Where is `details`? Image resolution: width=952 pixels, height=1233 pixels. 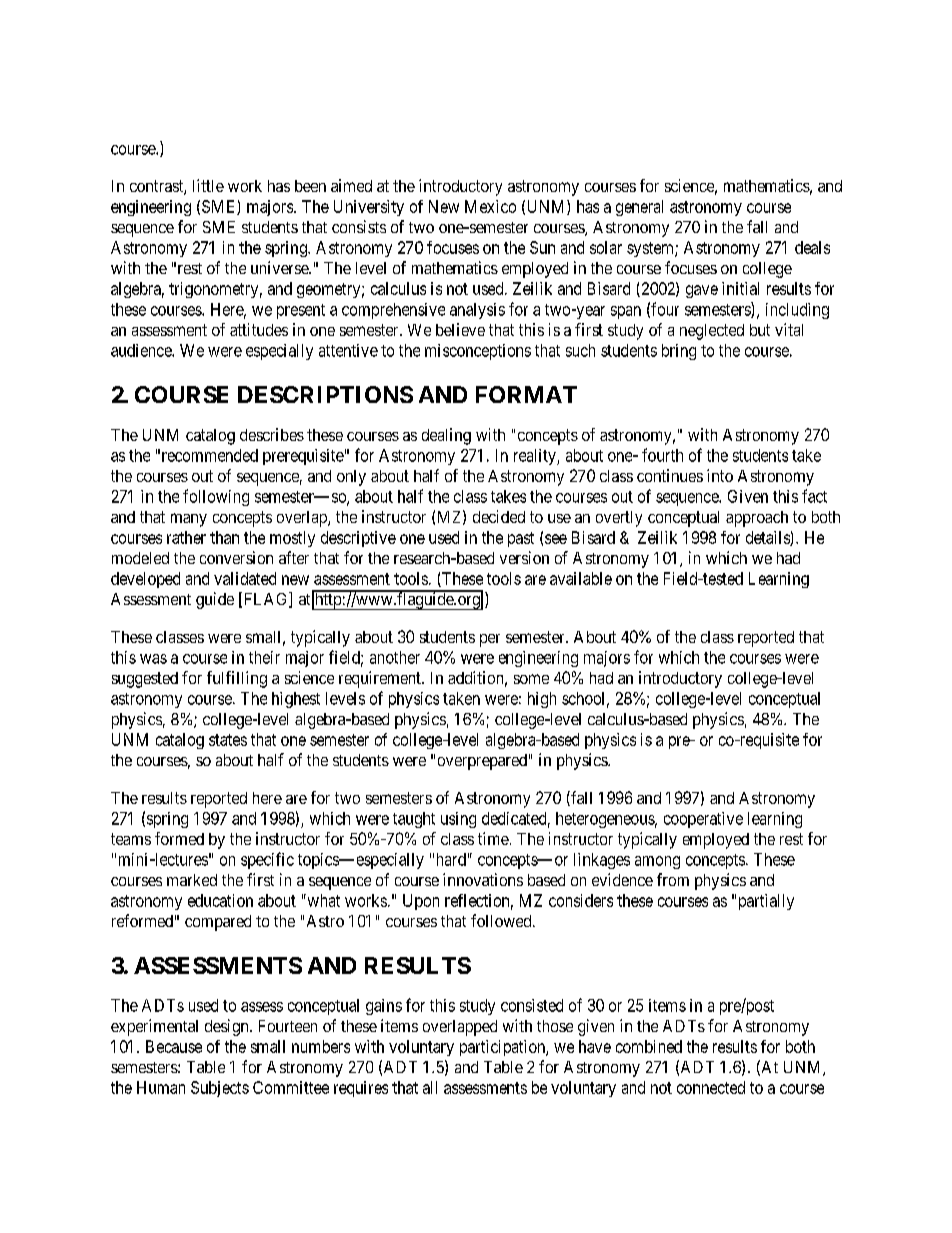 details is located at coordinates (768, 538).
